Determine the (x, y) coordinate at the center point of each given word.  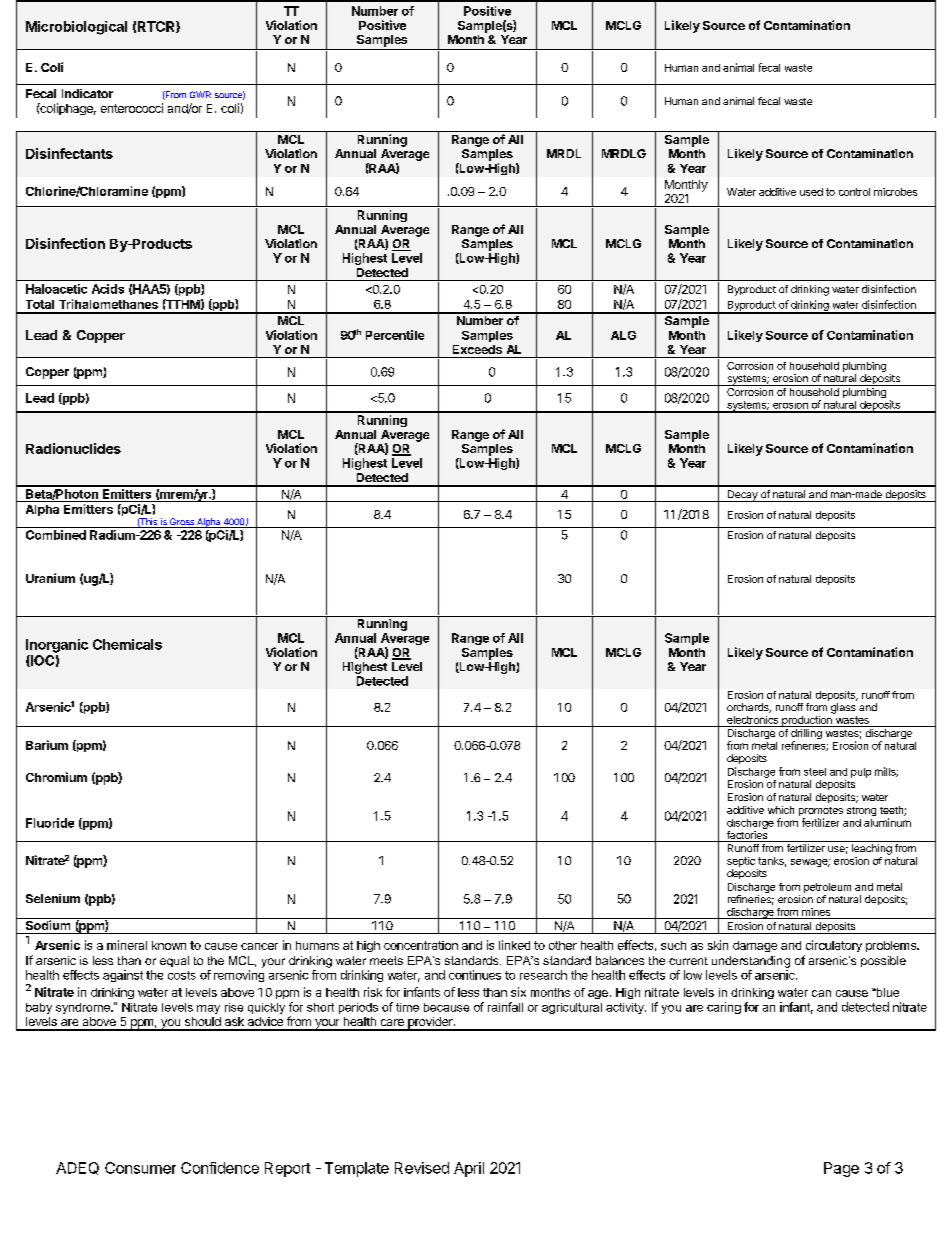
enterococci (132, 108)
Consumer (140, 1168)
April (469, 1169)
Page (841, 1169)
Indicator (87, 93)
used (811, 192)
